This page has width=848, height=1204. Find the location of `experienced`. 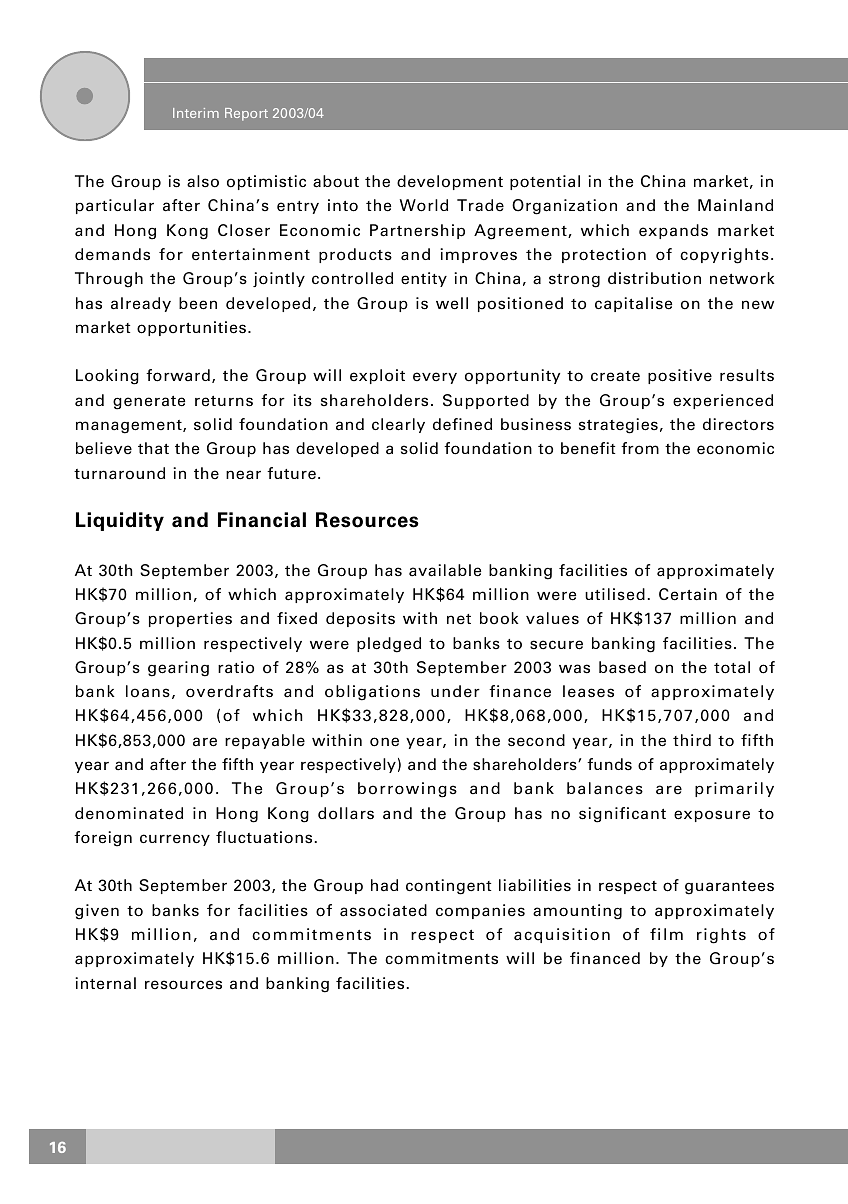

experienced is located at coordinates (723, 401).
